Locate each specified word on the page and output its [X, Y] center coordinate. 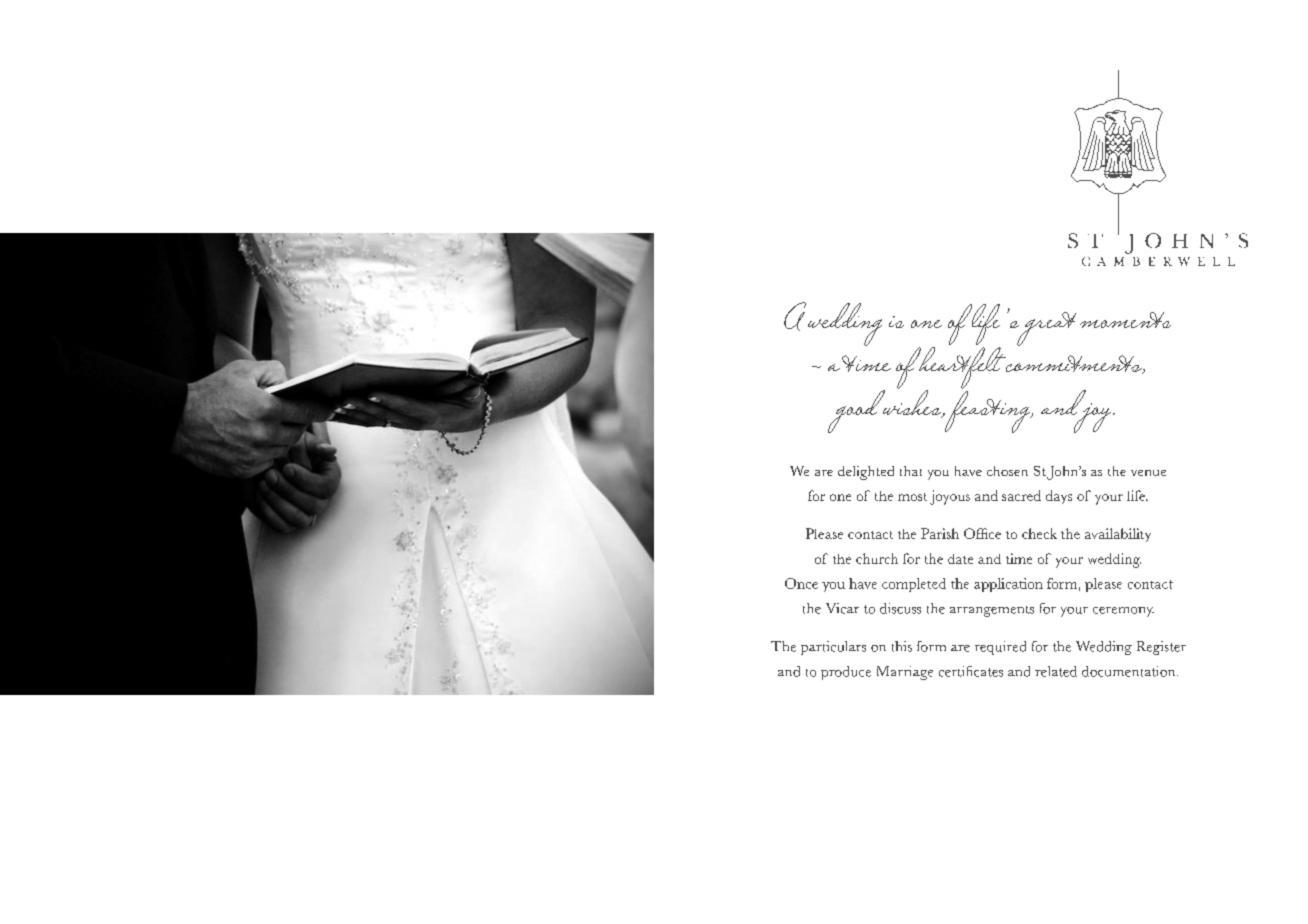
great [1045, 329]
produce [846, 673]
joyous [950, 497]
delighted [866, 473]
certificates [971, 671]
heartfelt [962, 367]
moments [1125, 320]
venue [1148, 473]
